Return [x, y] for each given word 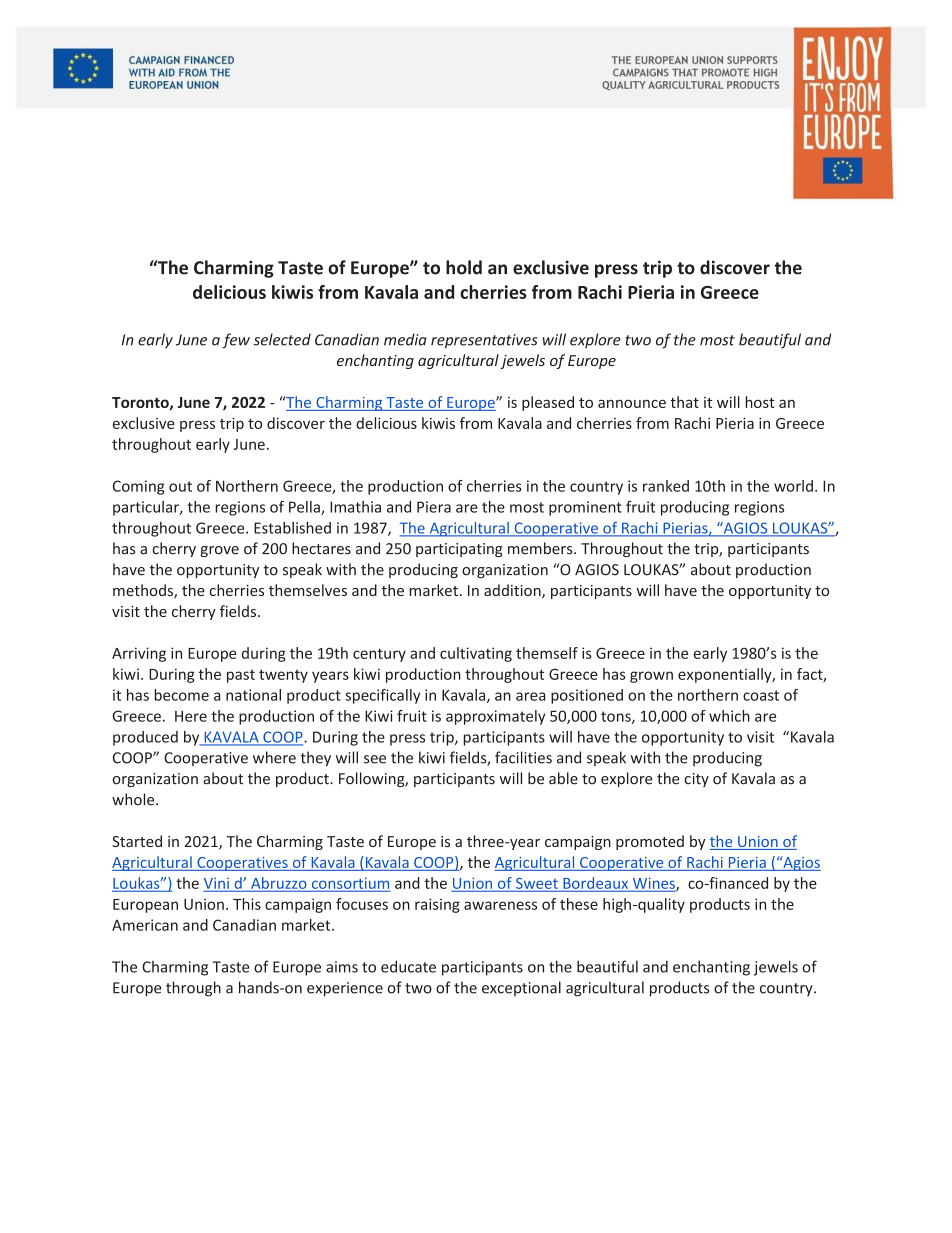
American [145, 925]
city [696, 780]
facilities [523, 757]
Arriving [139, 654]
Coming [138, 487]
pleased [548, 403]
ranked [666, 486]
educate [408, 966]
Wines [653, 884]
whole [134, 799]
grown [651, 677]
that [684, 402]
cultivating [476, 654]
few [236, 341]
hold [464, 267]
